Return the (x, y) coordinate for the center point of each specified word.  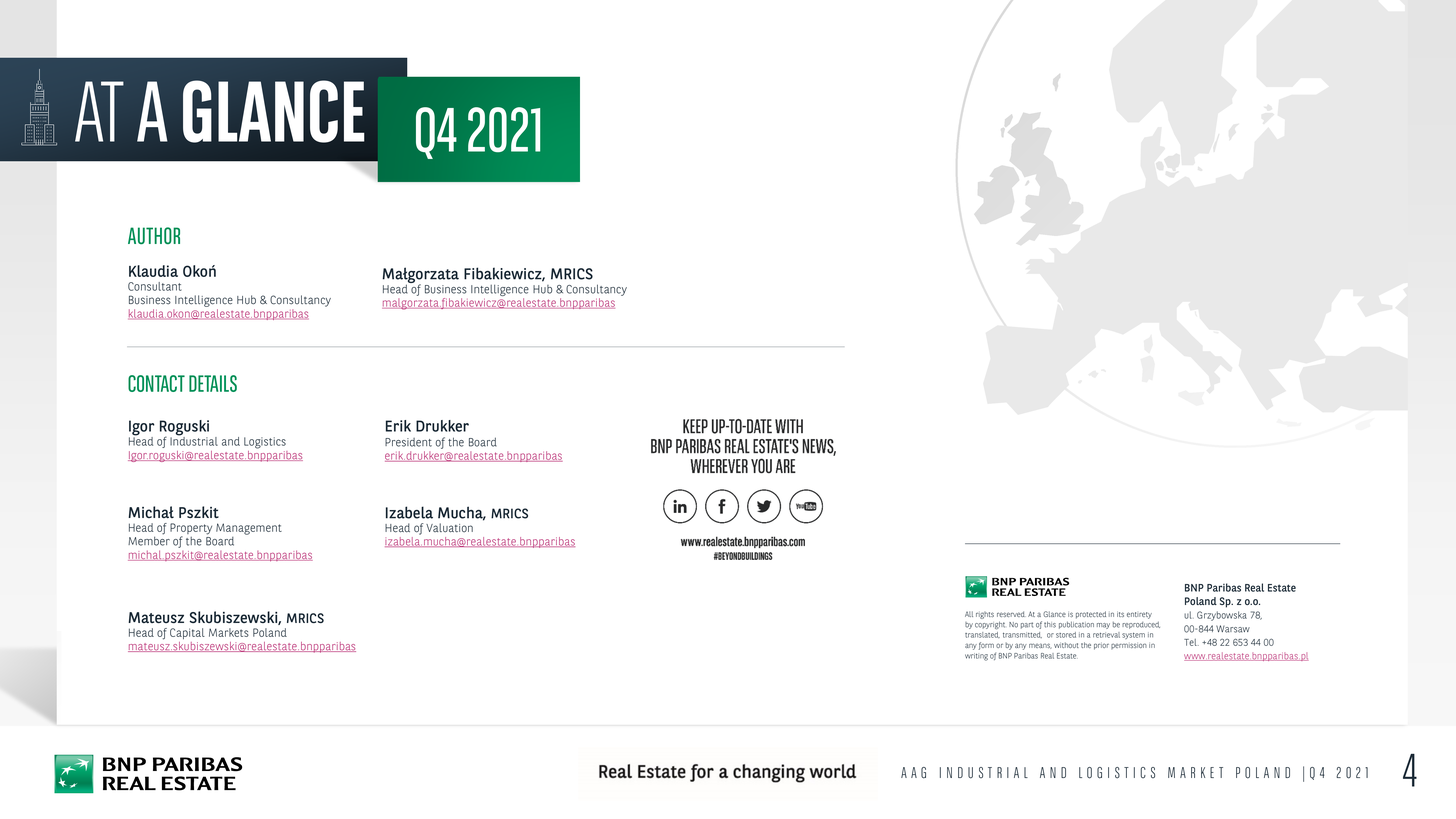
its (1120, 614)
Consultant (154, 286)
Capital (187, 633)
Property (191, 530)
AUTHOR (154, 235)
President (408, 442)
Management (249, 529)
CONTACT (156, 383)
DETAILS (213, 383)
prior (1101, 646)
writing (976, 657)
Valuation (449, 528)
